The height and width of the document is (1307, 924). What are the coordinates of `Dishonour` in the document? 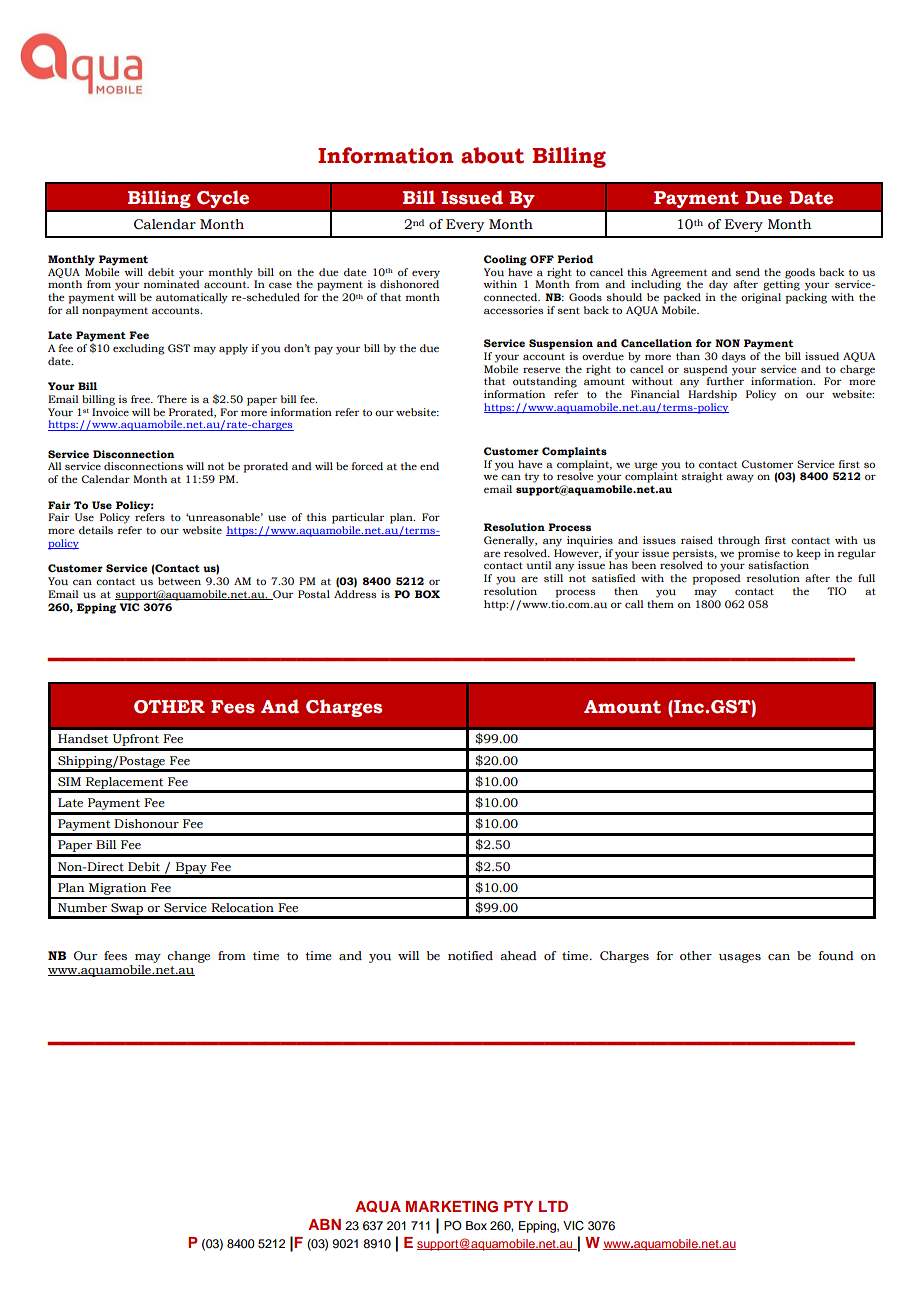 It's located at (146, 824).
